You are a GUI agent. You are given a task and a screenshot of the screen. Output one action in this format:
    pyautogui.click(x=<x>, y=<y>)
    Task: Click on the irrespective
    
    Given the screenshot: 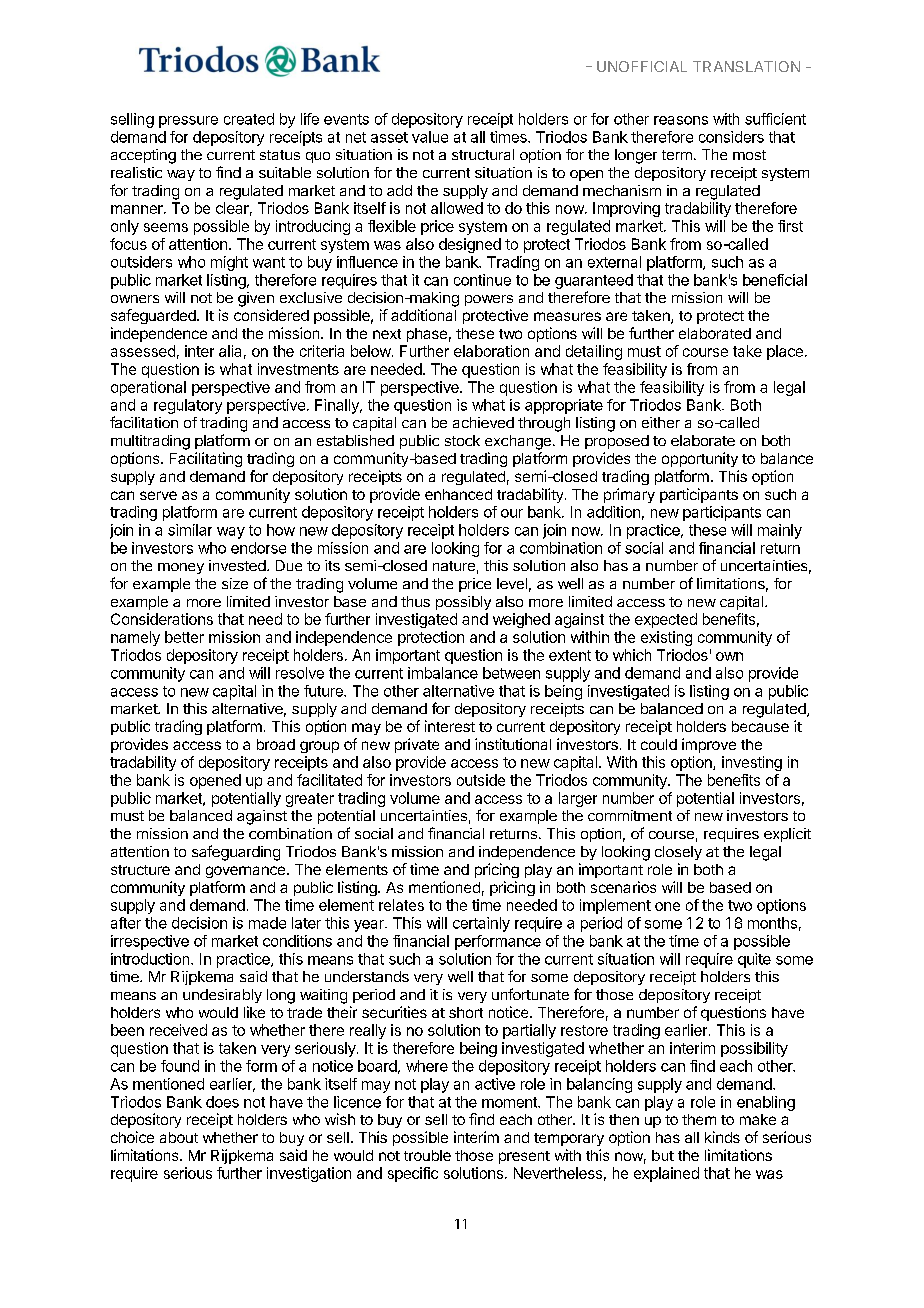 What is the action you would take?
    pyautogui.click(x=150, y=942)
